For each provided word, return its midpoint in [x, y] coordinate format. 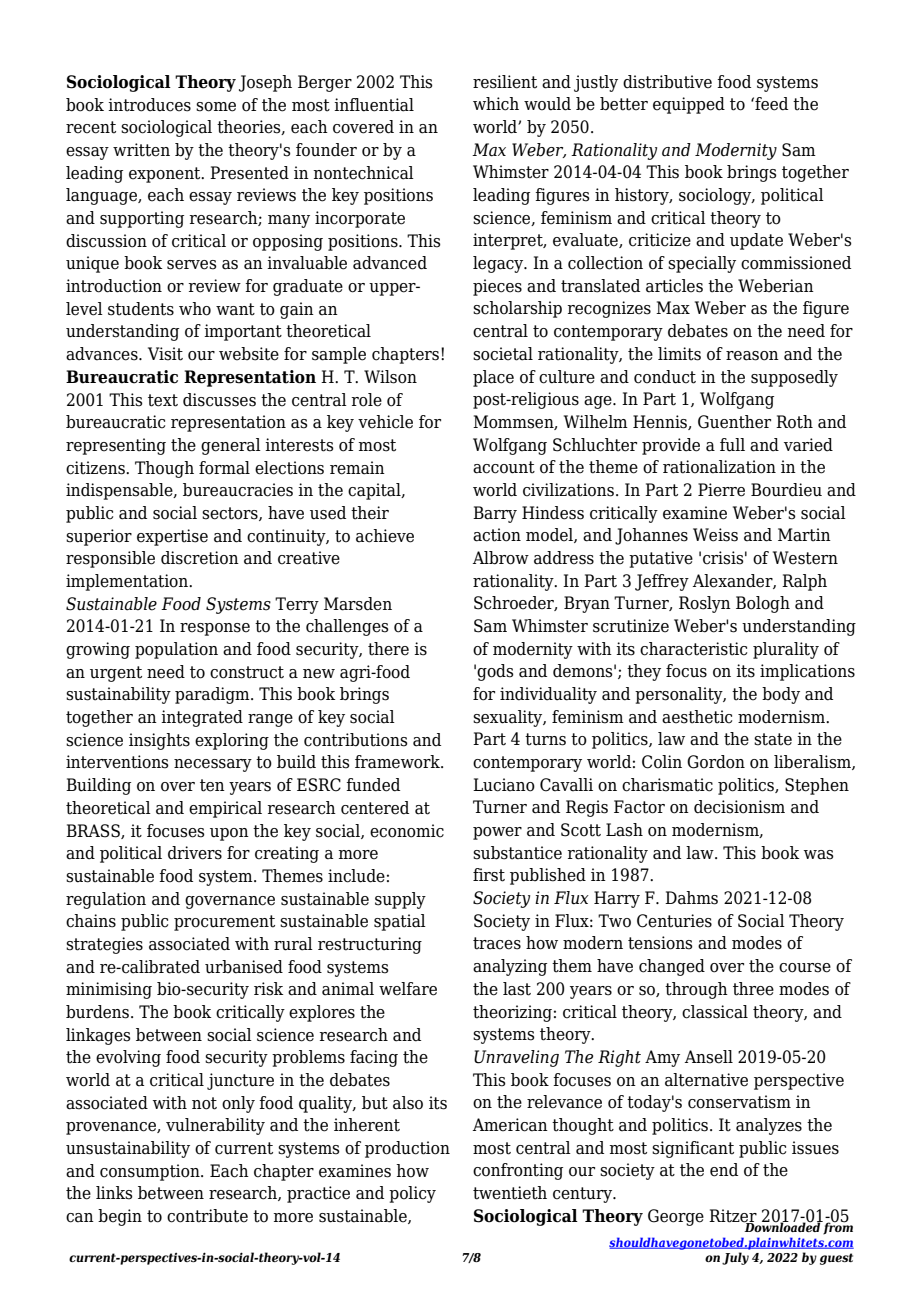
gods [495, 672]
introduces [149, 105]
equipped [689, 105]
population [176, 650]
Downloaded [782, 1226]
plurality [786, 650]
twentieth [510, 1193]
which [496, 104]
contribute [207, 1216]
